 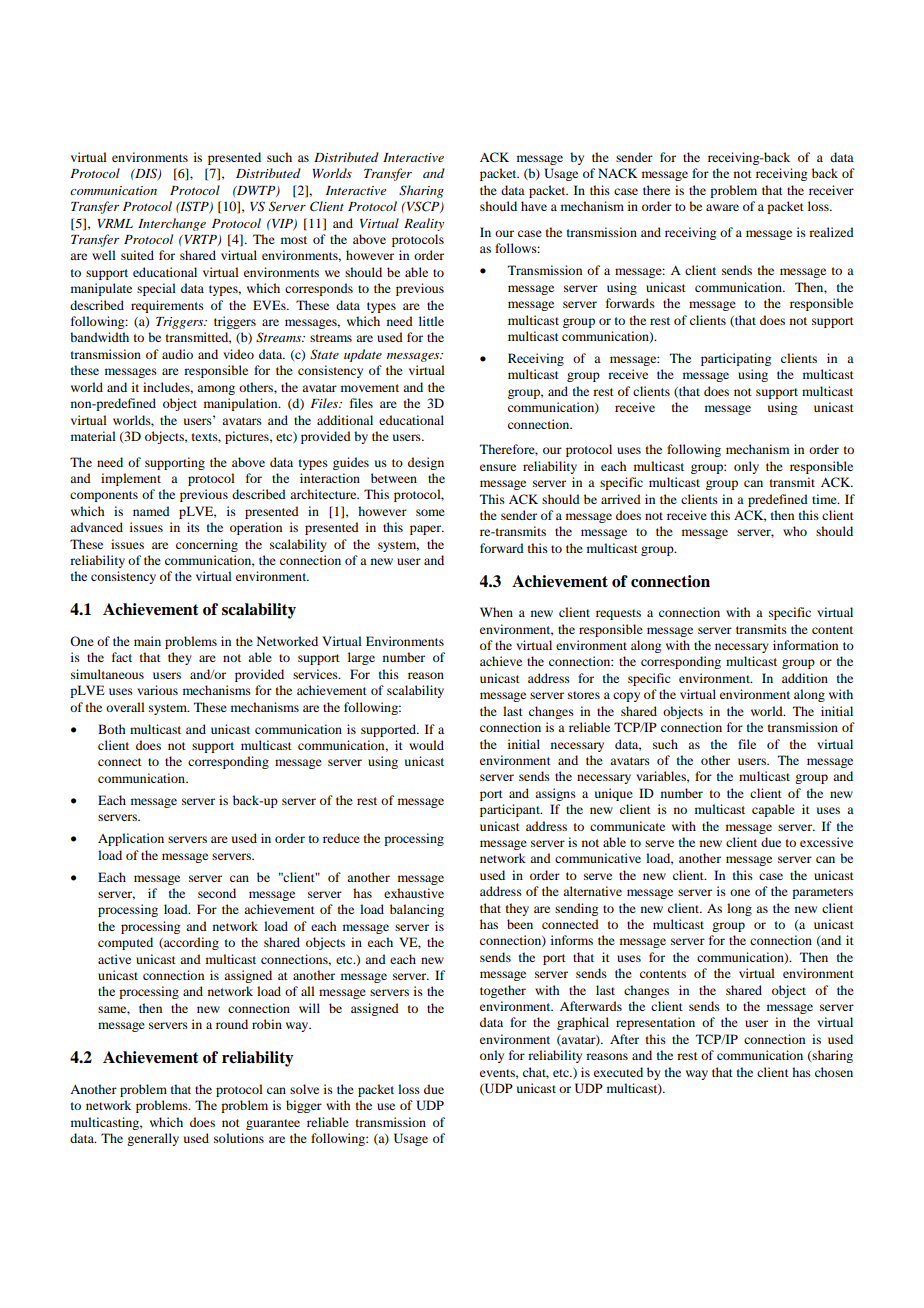 What do you see at coordinates (172, 224) in the screenshot?
I see `Interchange` at bounding box center [172, 224].
